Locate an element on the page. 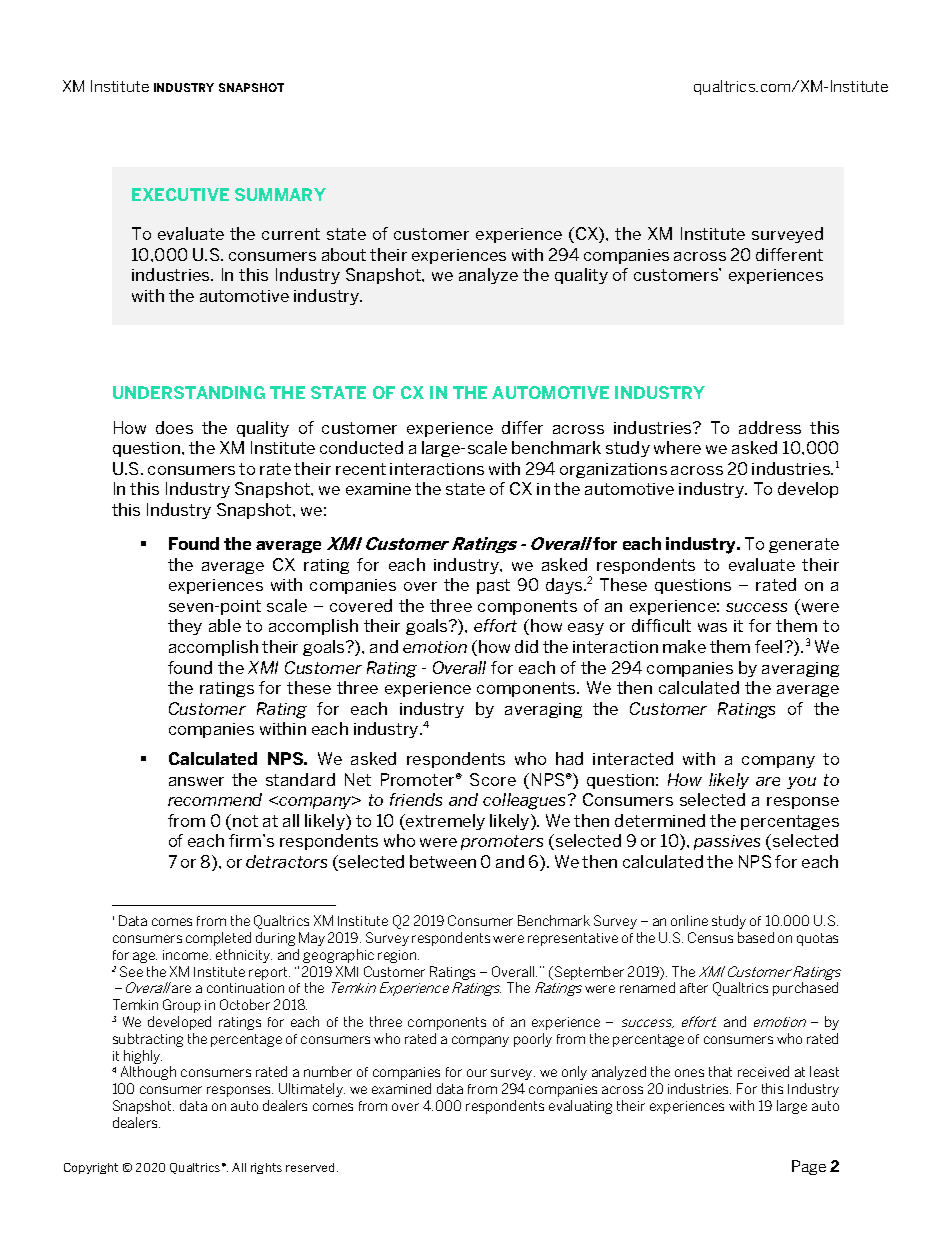 This page has height=1233, width=952. about is located at coordinates (344, 254).
